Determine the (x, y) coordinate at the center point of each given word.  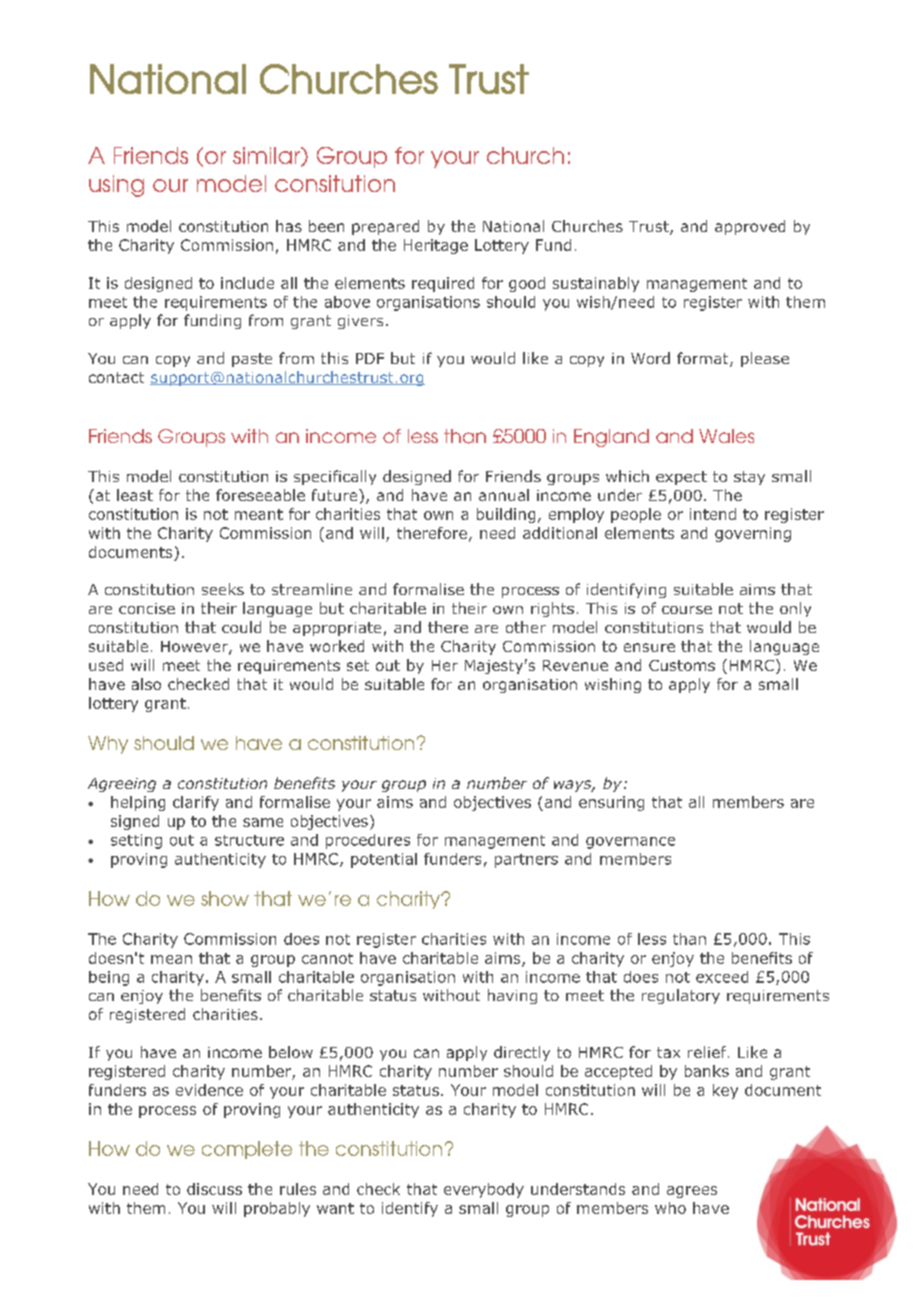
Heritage (436, 246)
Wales (726, 436)
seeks (223, 589)
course (687, 610)
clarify (196, 803)
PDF (370, 358)
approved (750, 227)
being (109, 978)
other (526, 627)
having (512, 996)
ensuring (611, 803)
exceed (722, 977)
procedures (368, 841)
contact (116, 377)
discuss (214, 1189)
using (116, 186)
